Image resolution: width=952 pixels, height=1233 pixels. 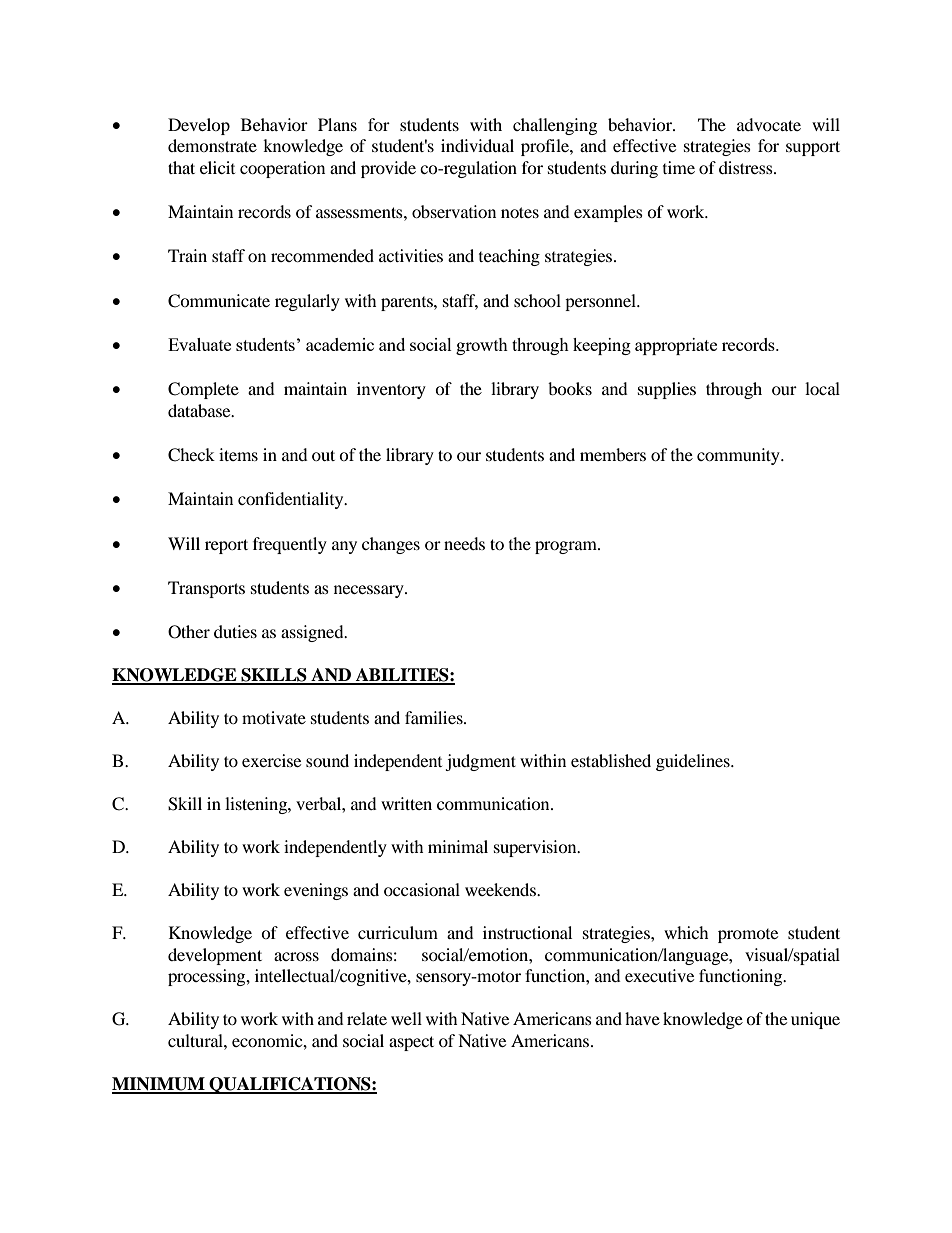 I want to click on individual, so click(x=477, y=145).
